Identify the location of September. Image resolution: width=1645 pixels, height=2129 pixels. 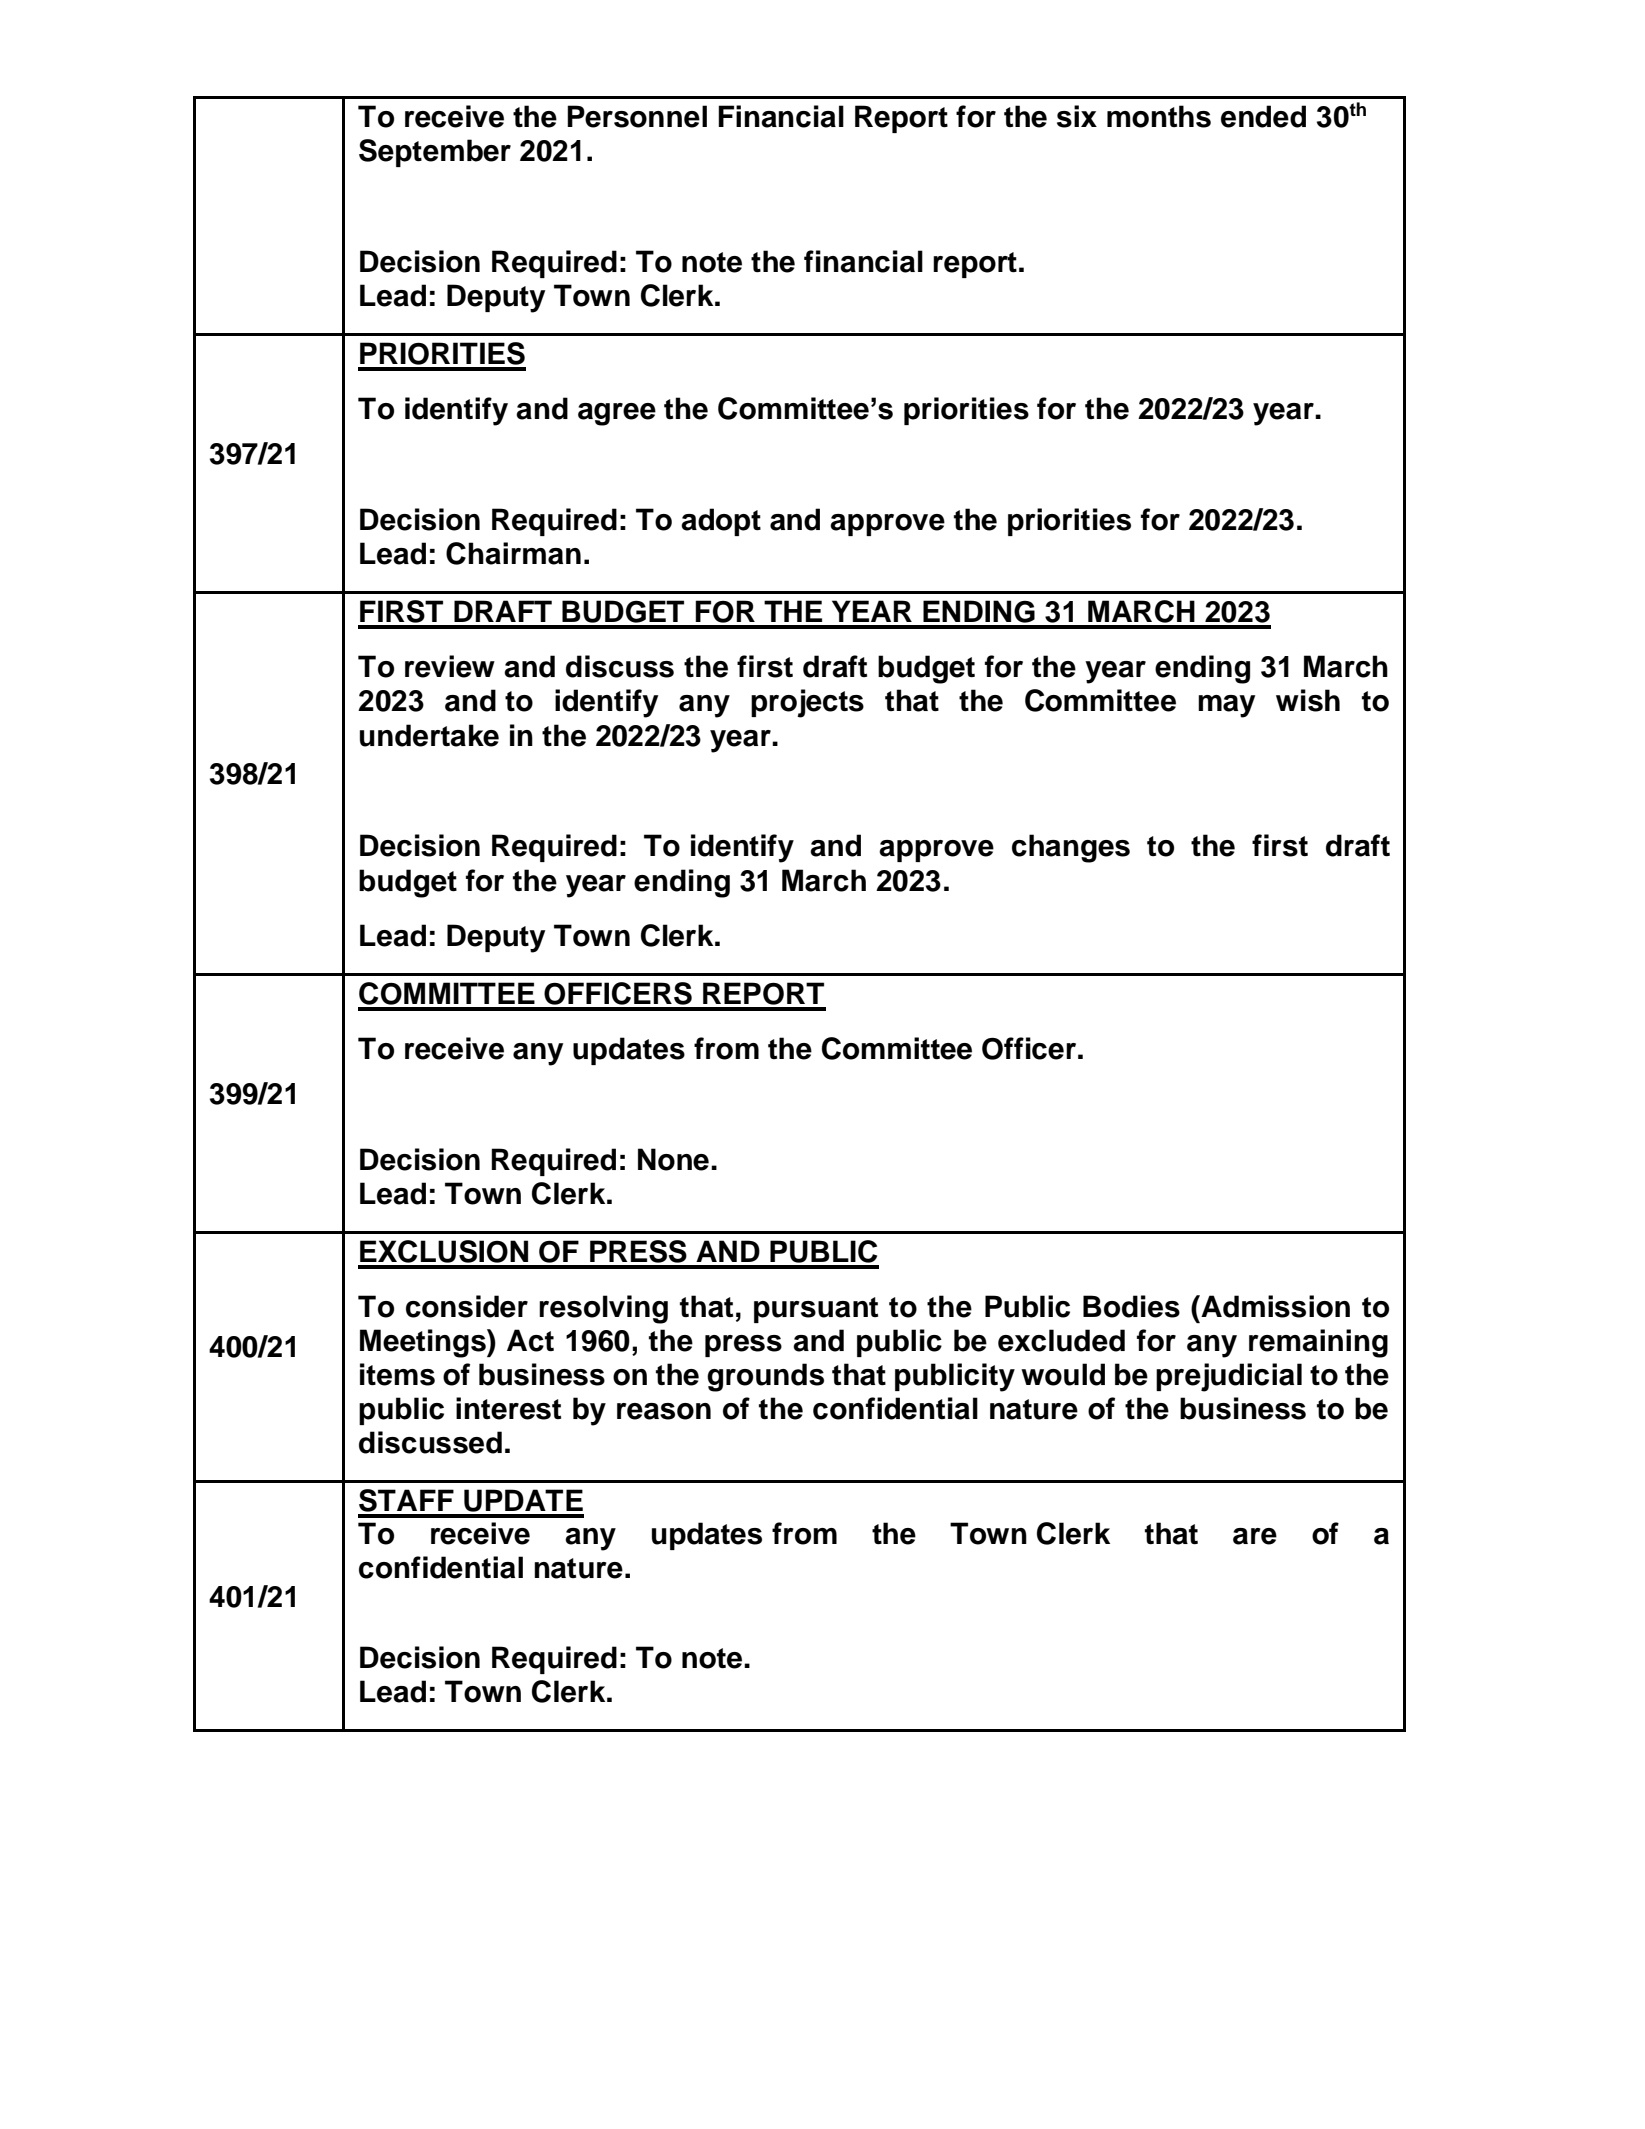
(435, 153).
